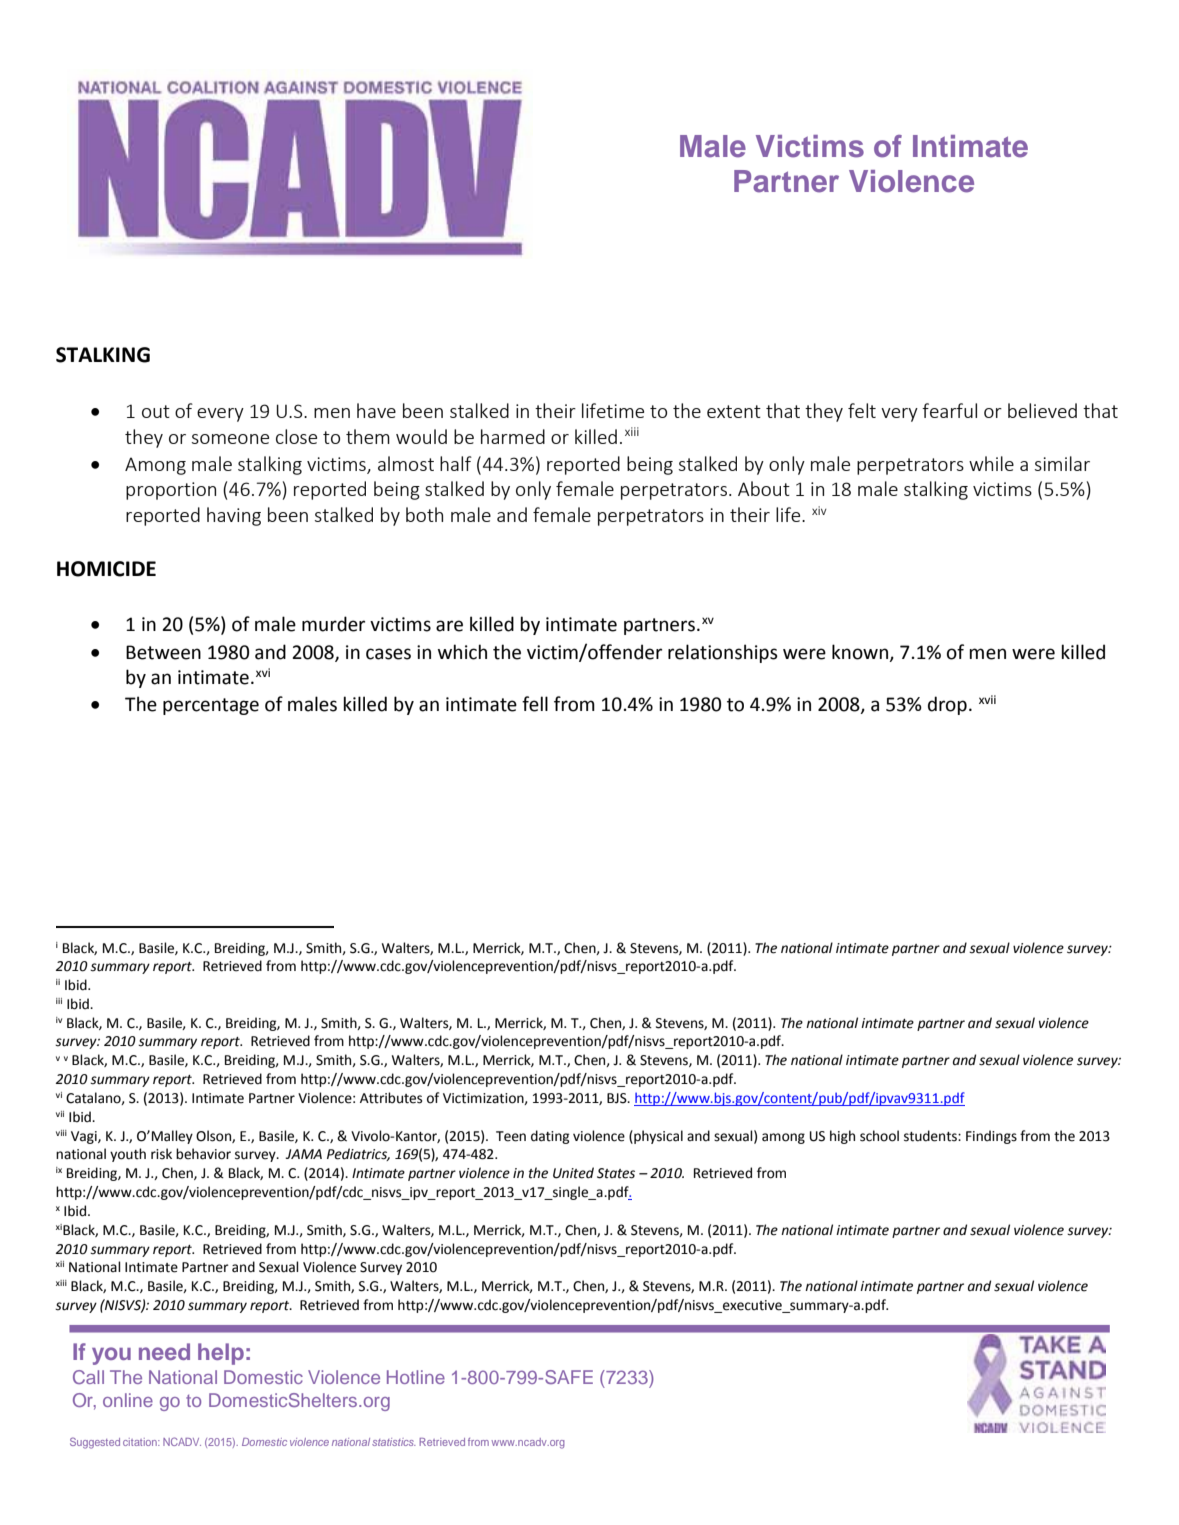  I want to click on dating, so click(550, 1137).
